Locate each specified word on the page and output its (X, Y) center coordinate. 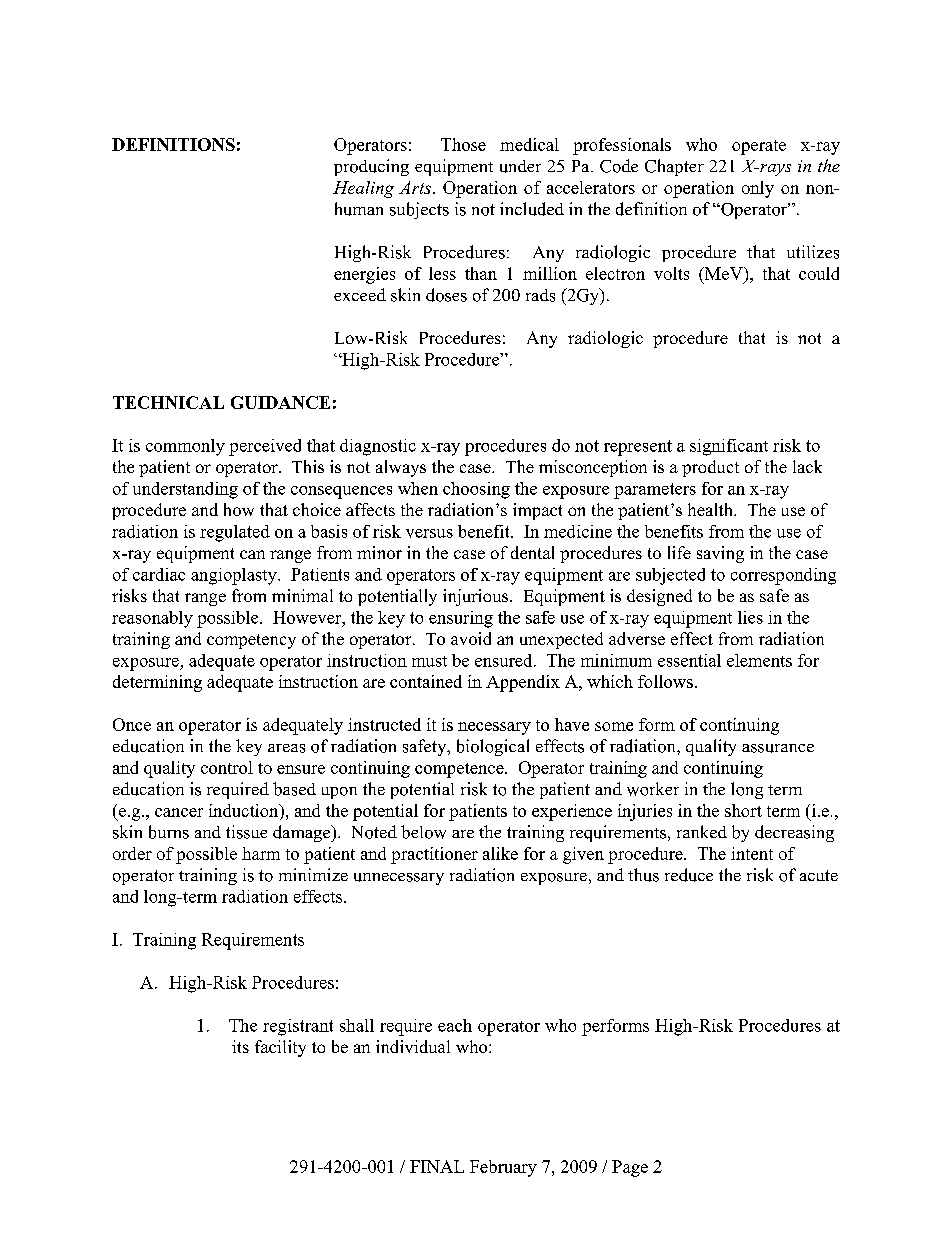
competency (251, 641)
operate (759, 147)
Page (630, 1168)
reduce (689, 875)
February (503, 1168)
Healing (363, 189)
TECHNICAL (168, 402)
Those (463, 144)
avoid (471, 638)
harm (261, 853)
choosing (476, 490)
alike (500, 853)
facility (280, 1048)
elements (759, 660)
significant (729, 447)
